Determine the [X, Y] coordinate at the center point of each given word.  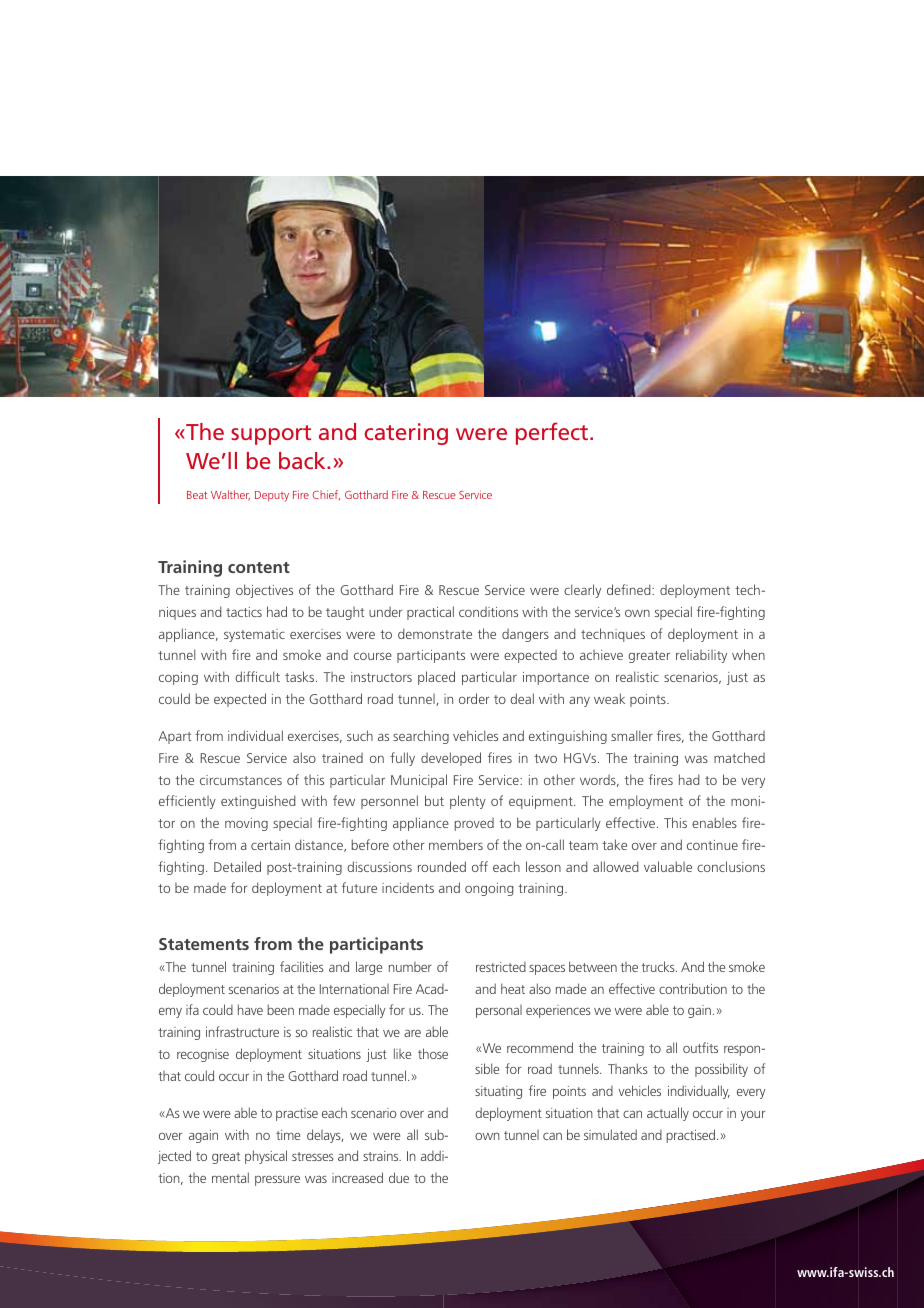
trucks [659, 966]
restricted [501, 967]
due [399, 1177]
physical [266, 1157]
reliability [701, 656]
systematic [254, 635]
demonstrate [435, 633]
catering [406, 434]
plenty [468, 802]
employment [646, 802]
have [250, 1009]
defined [630, 589]
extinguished [258, 802]
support [271, 435]
